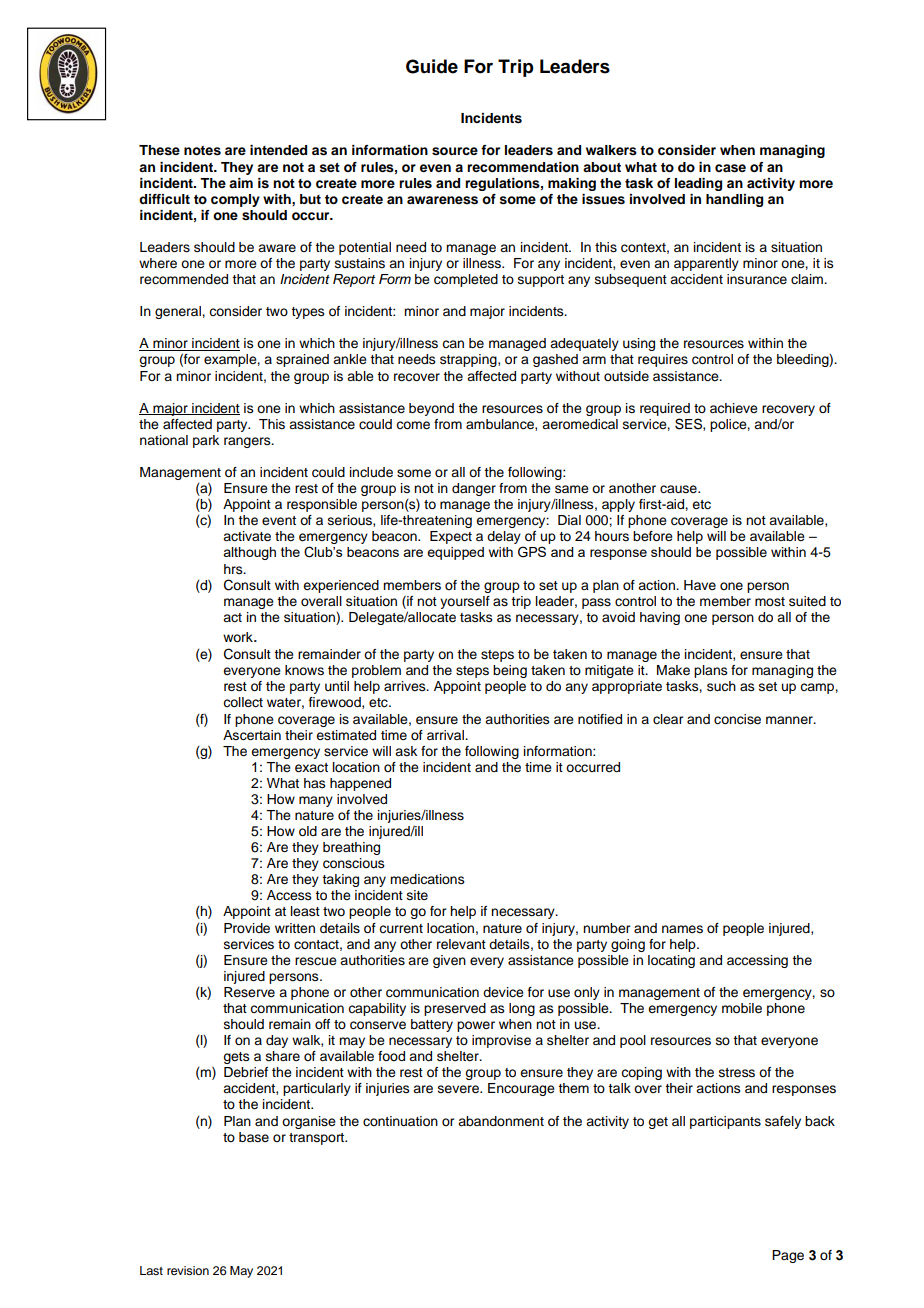 The height and width of the page is (1308, 924). I want to click on achieve, so click(734, 408).
